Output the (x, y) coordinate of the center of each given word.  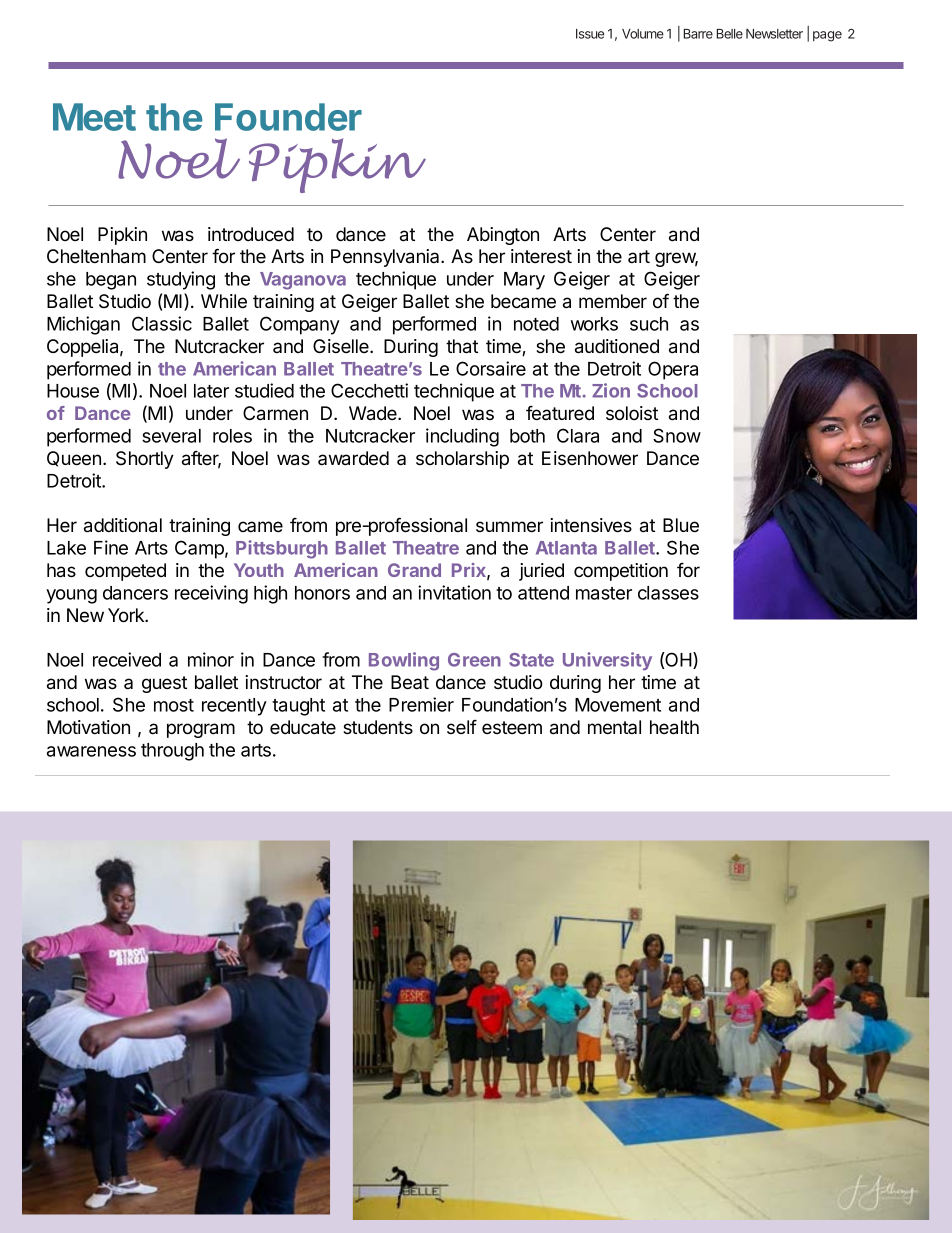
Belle (730, 34)
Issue (590, 34)
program (201, 730)
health (674, 727)
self (462, 727)
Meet (94, 117)
